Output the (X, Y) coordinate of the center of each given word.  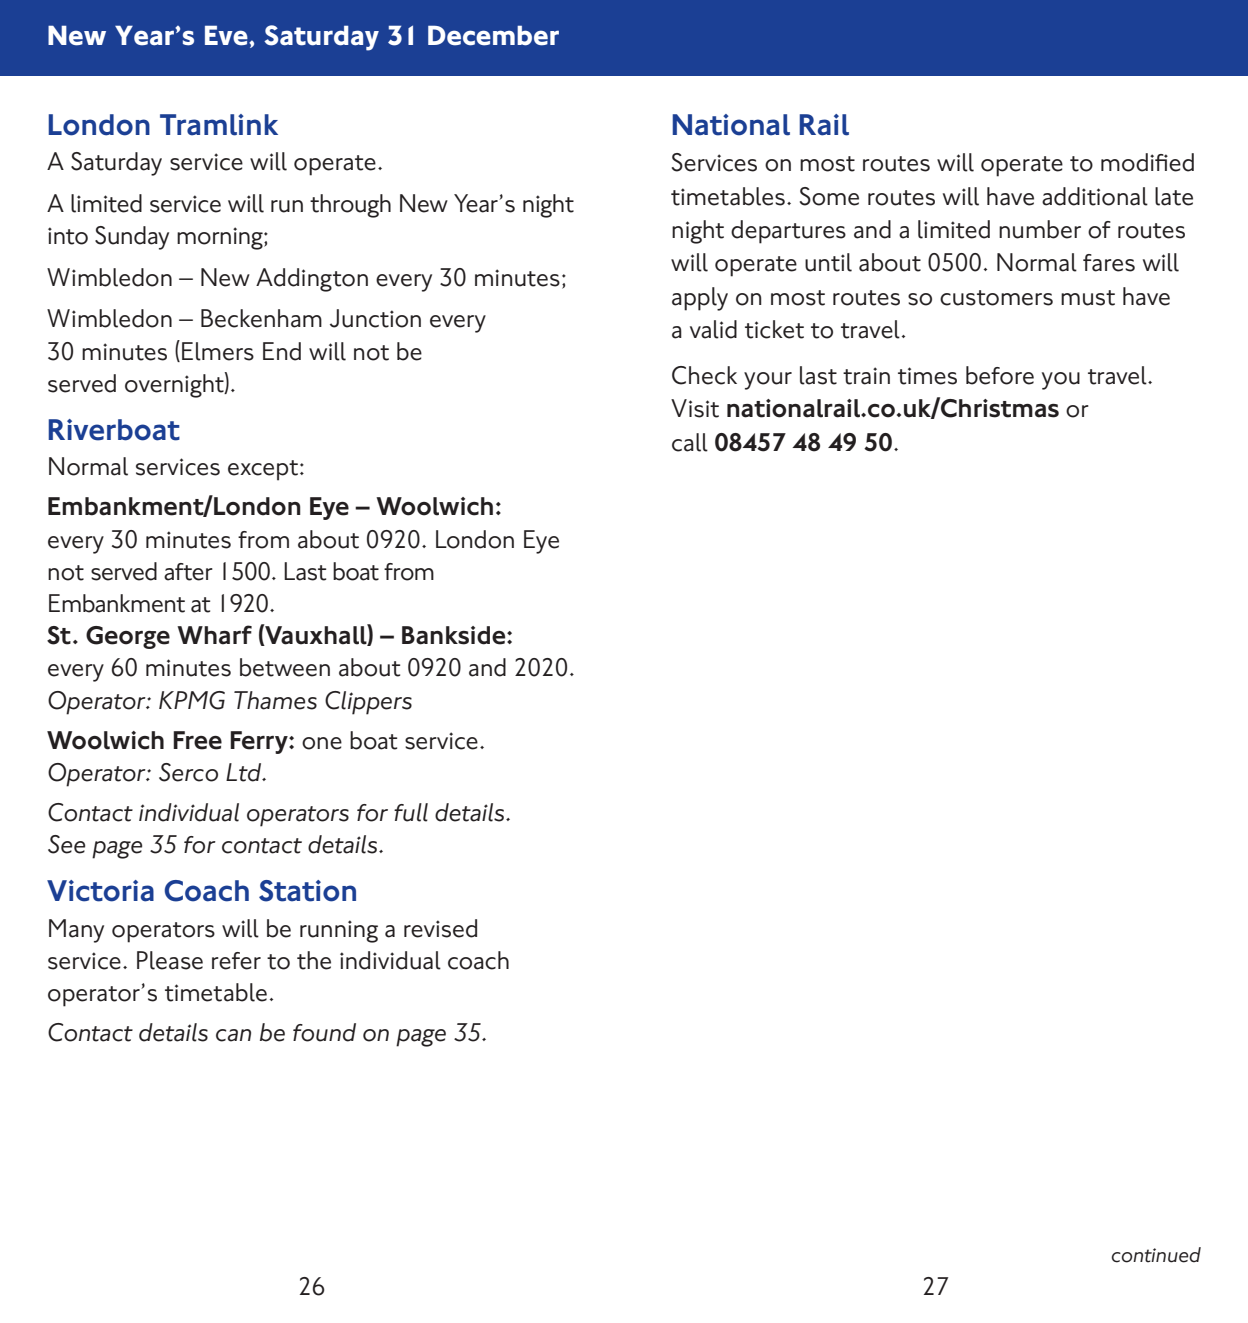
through (350, 206)
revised (440, 928)
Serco (188, 772)
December (493, 35)
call (690, 442)
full (411, 812)
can (233, 1035)
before (1000, 375)
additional (1095, 196)
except (263, 470)
